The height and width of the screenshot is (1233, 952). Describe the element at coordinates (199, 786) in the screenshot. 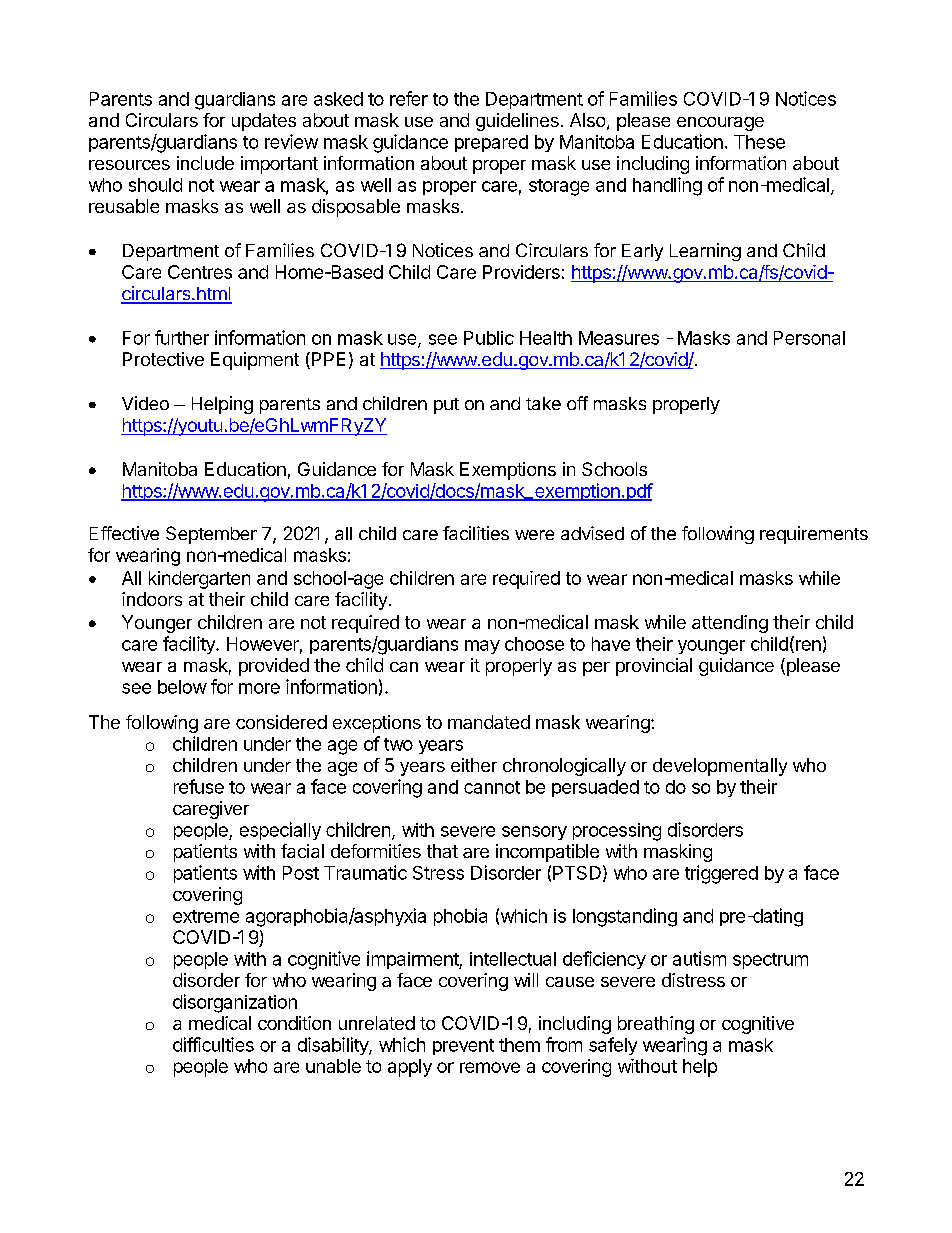

I see `refuse` at that location.
